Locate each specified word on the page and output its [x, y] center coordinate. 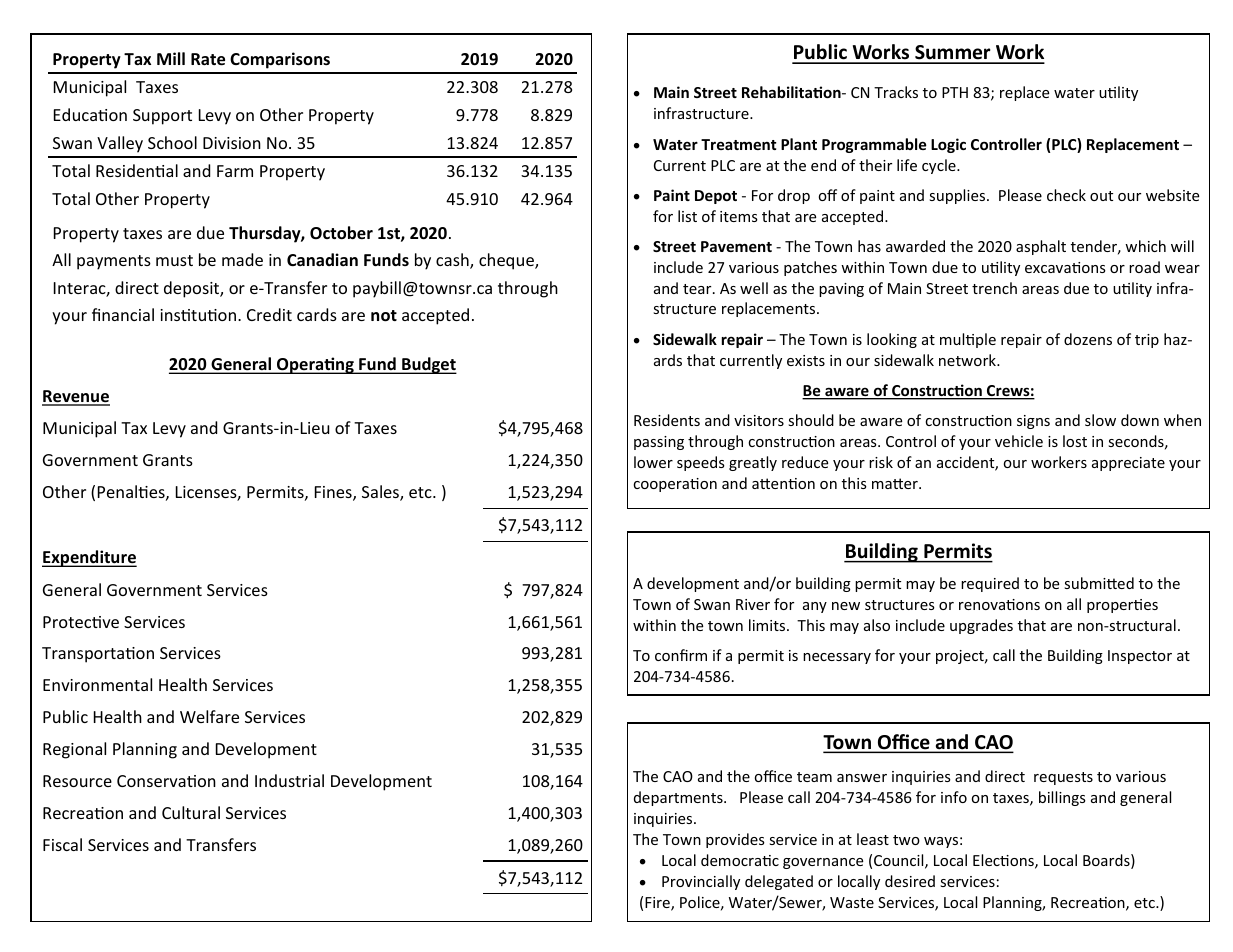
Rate [208, 59]
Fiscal [62, 844]
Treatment [739, 144]
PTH [955, 92]
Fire [658, 904]
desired [910, 881]
